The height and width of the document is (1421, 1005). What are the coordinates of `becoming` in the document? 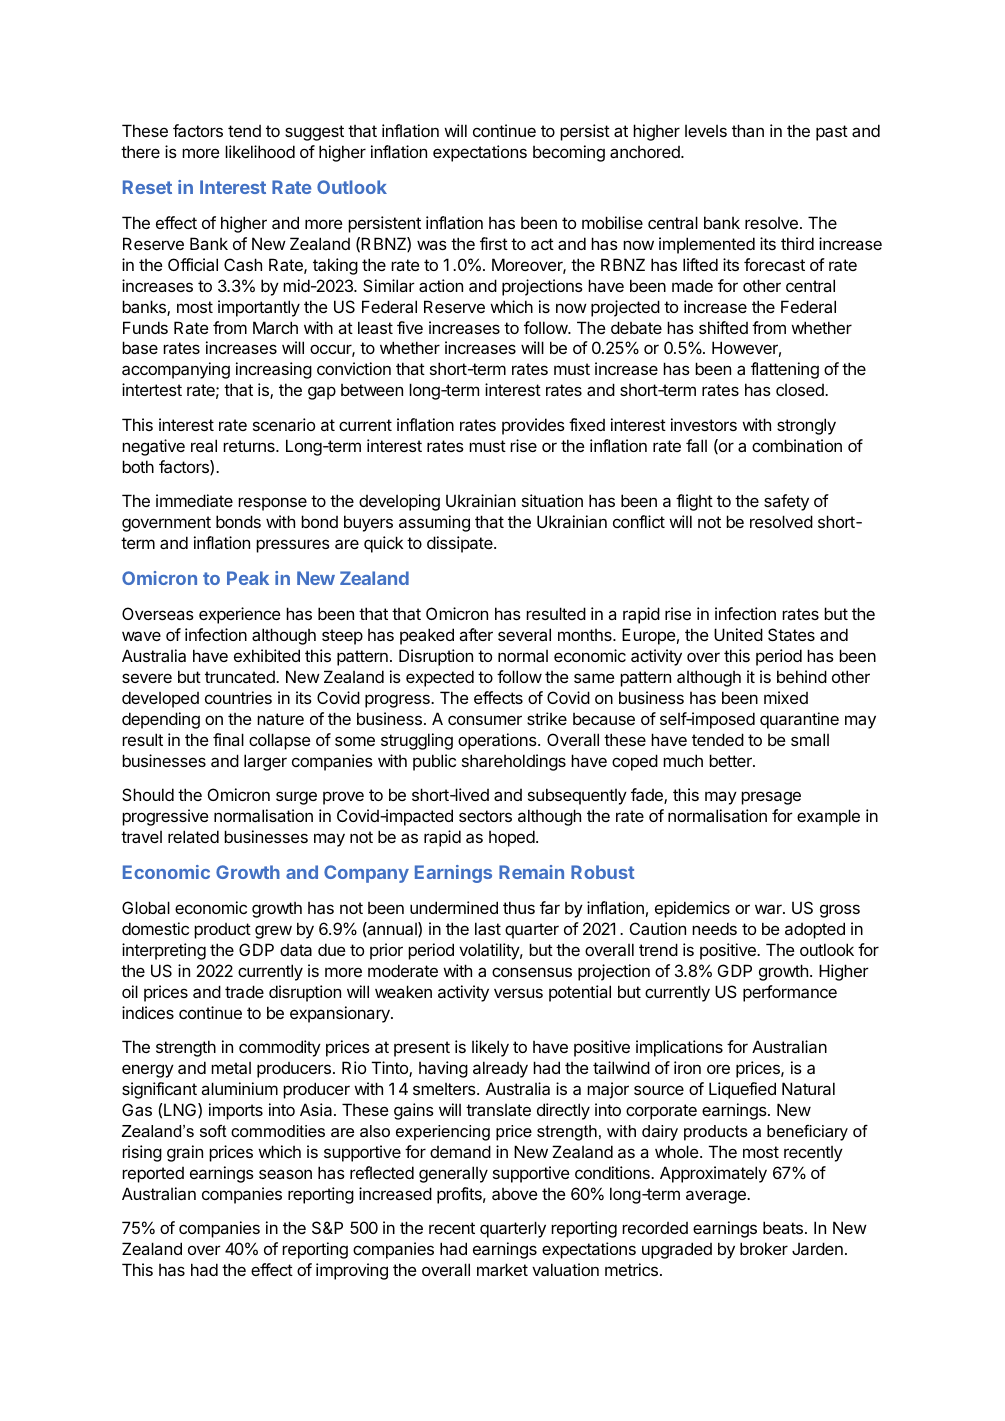 It's located at (569, 153).
